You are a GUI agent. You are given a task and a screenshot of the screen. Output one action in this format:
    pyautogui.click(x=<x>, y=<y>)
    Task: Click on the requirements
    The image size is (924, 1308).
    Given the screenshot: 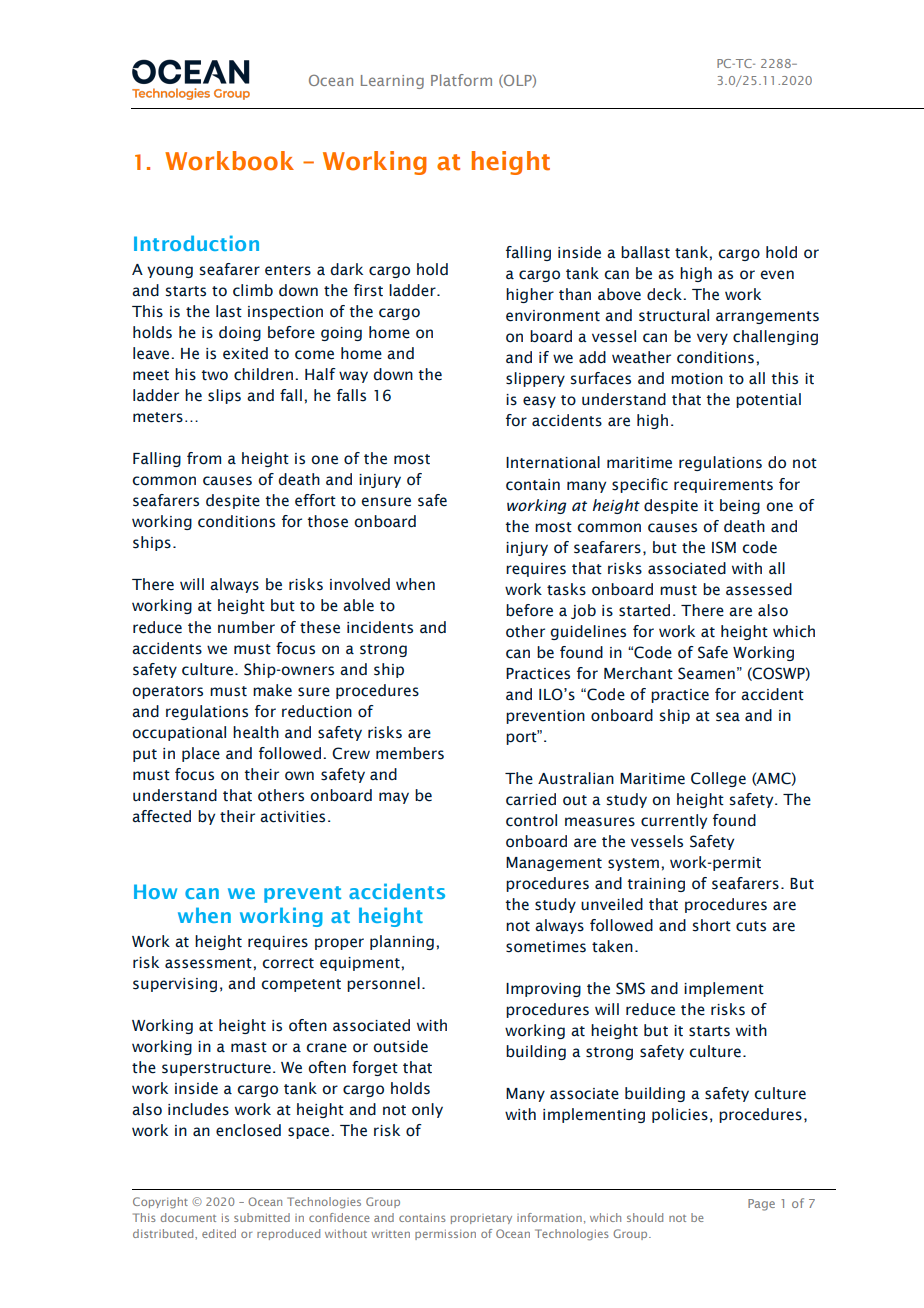 What is the action you would take?
    pyautogui.click(x=723, y=486)
